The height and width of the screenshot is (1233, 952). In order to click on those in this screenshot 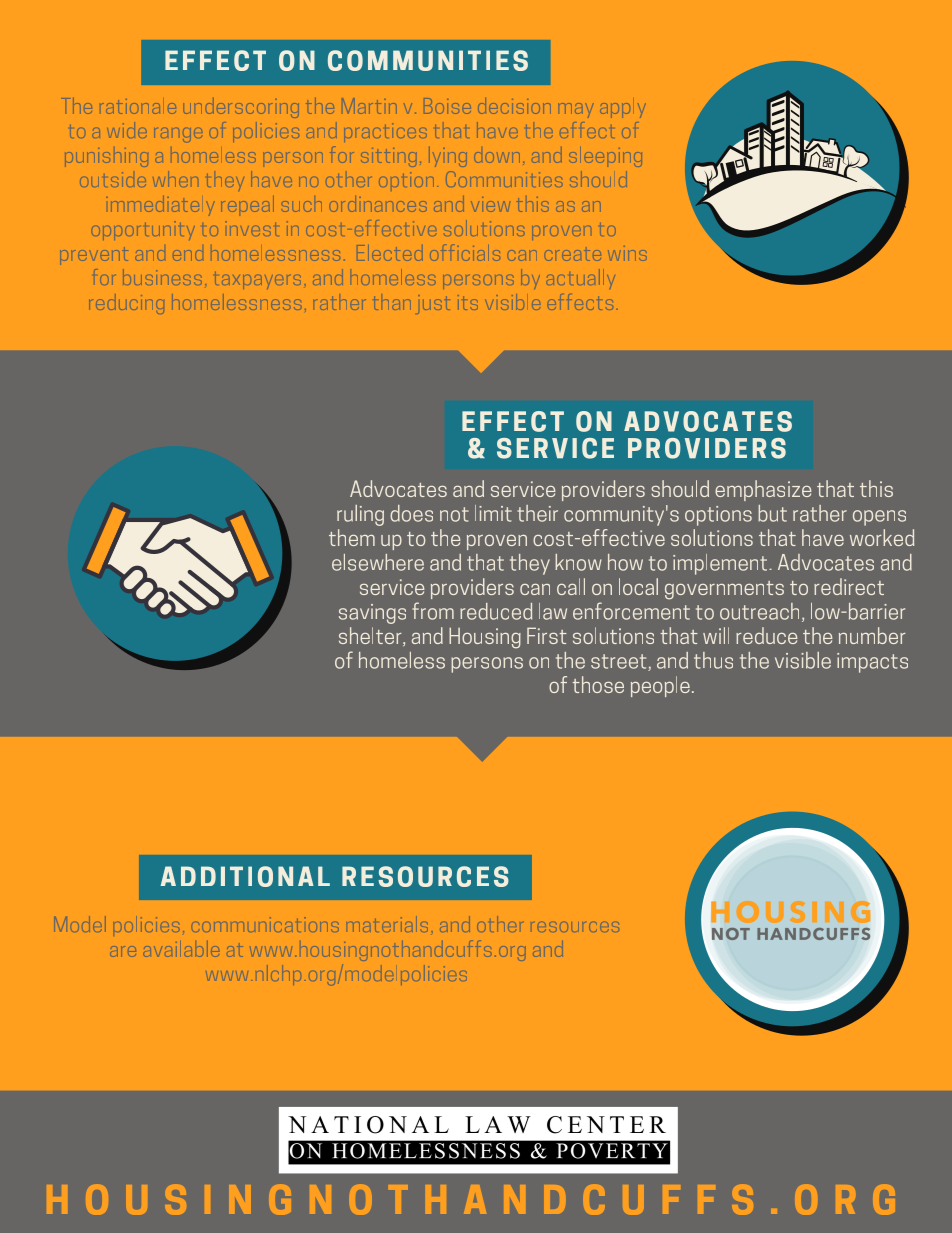, I will do `click(598, 684)`.
